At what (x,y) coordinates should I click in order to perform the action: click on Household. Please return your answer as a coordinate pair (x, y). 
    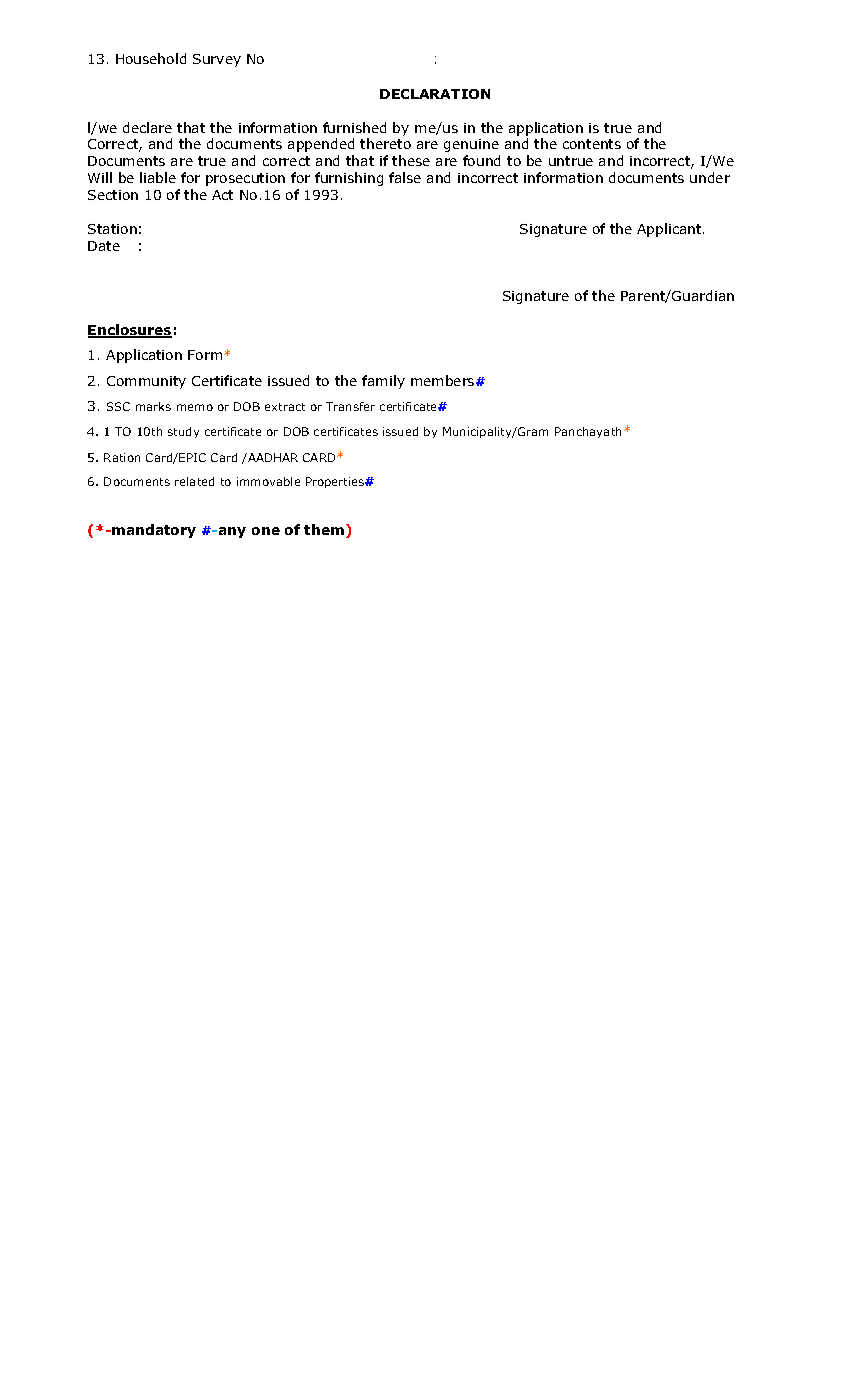
    Looking at the image, I should click on (151, 58).
